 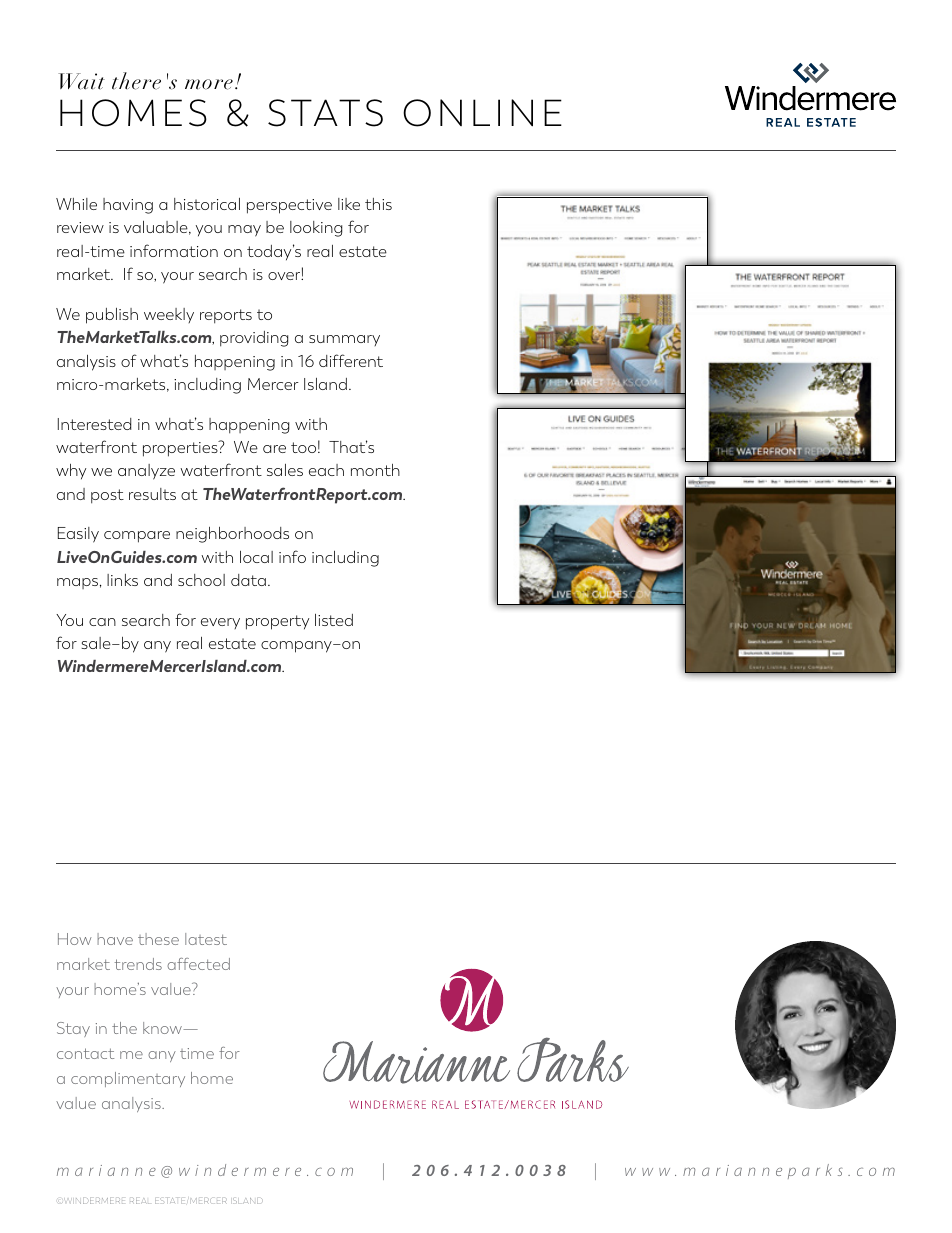 I want to click on latest, so click(x=206, y=939).
